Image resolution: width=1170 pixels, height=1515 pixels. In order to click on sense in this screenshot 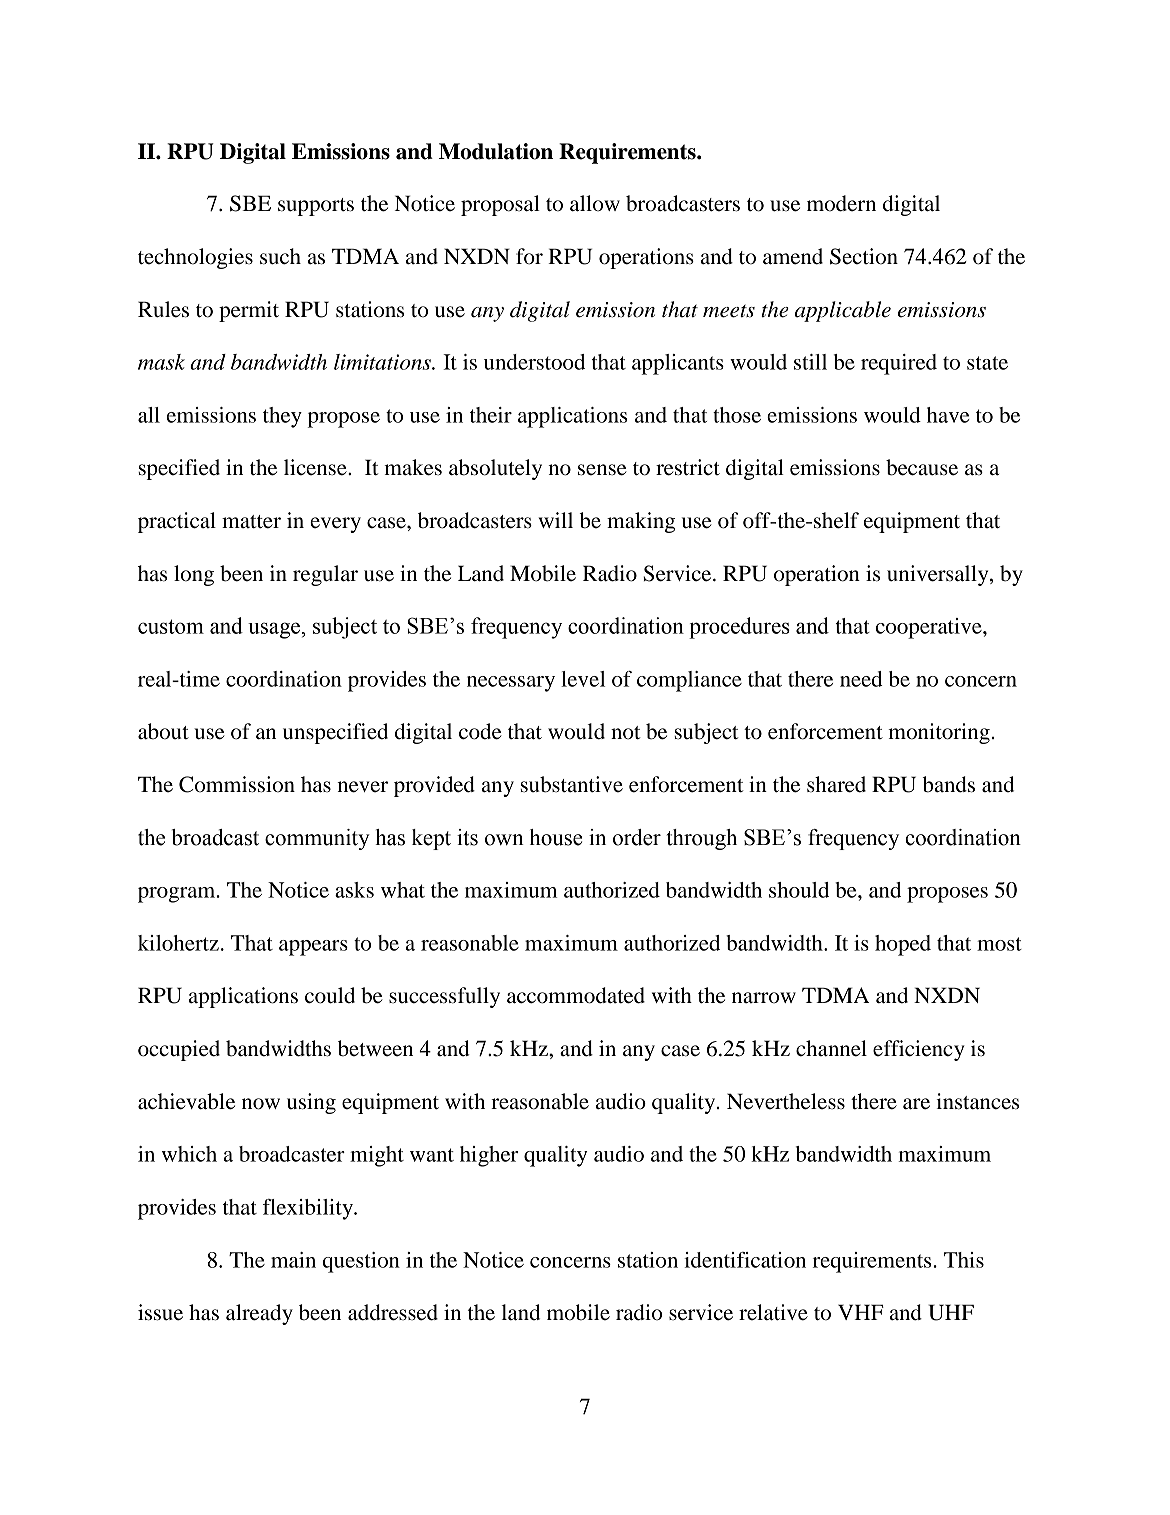, I will do `click(602, 470)`.
